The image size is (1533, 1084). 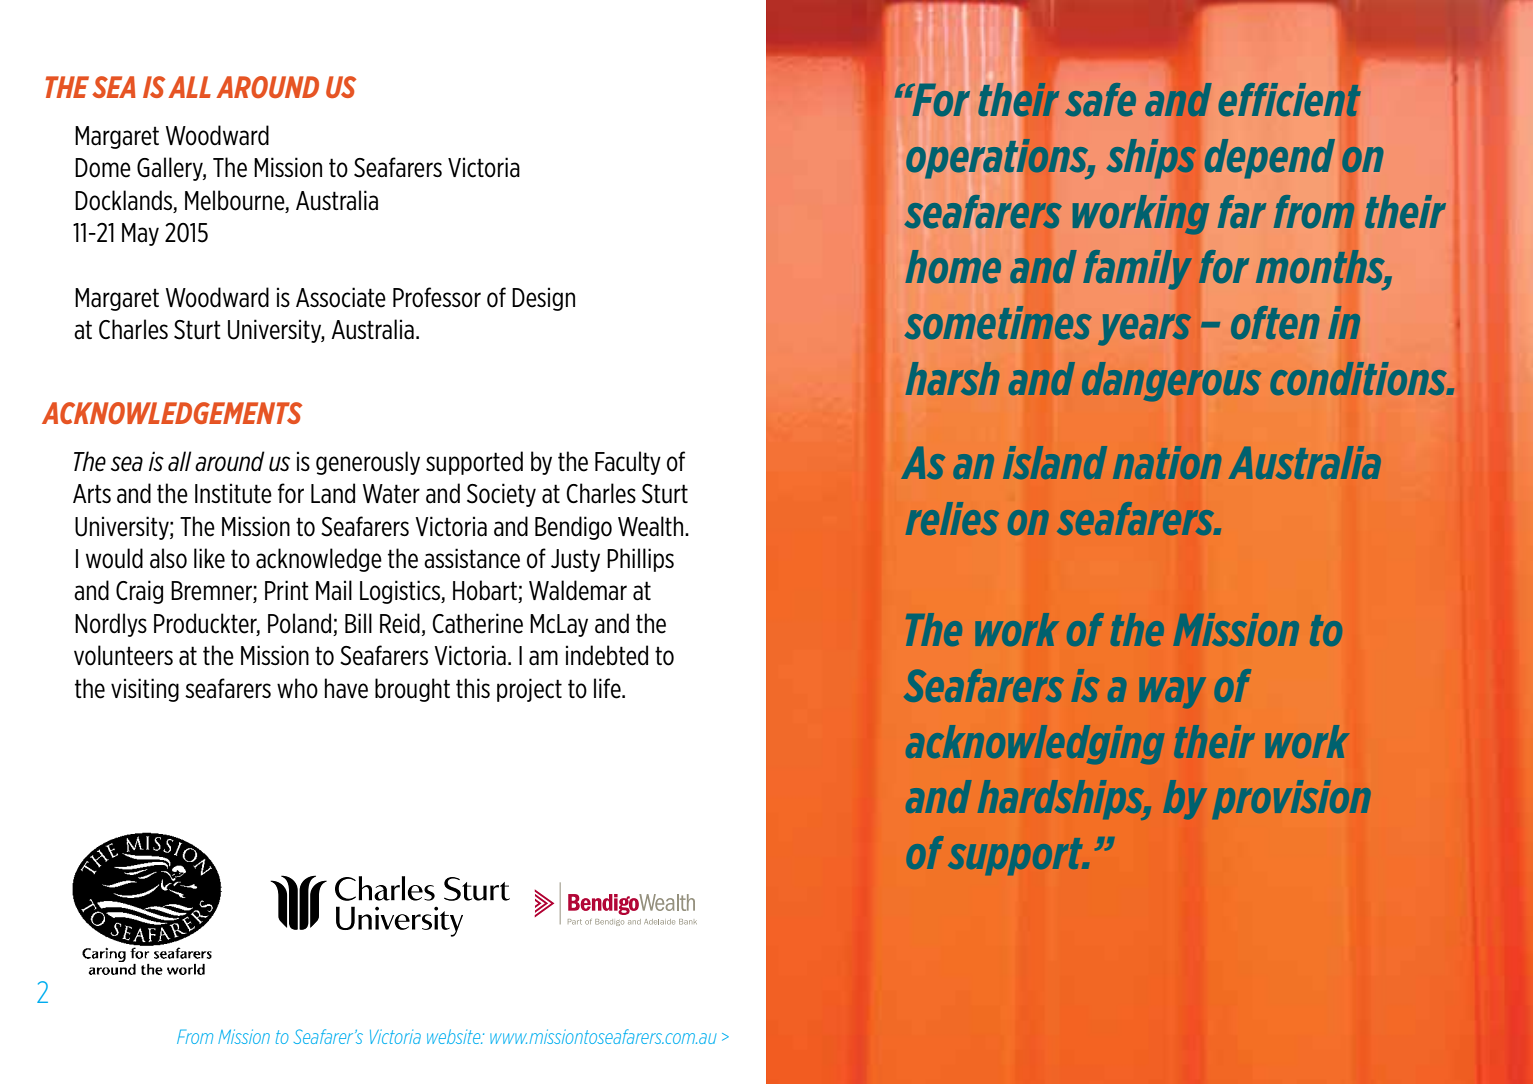 I want to click on depend, so click(x=1269, y=159).
